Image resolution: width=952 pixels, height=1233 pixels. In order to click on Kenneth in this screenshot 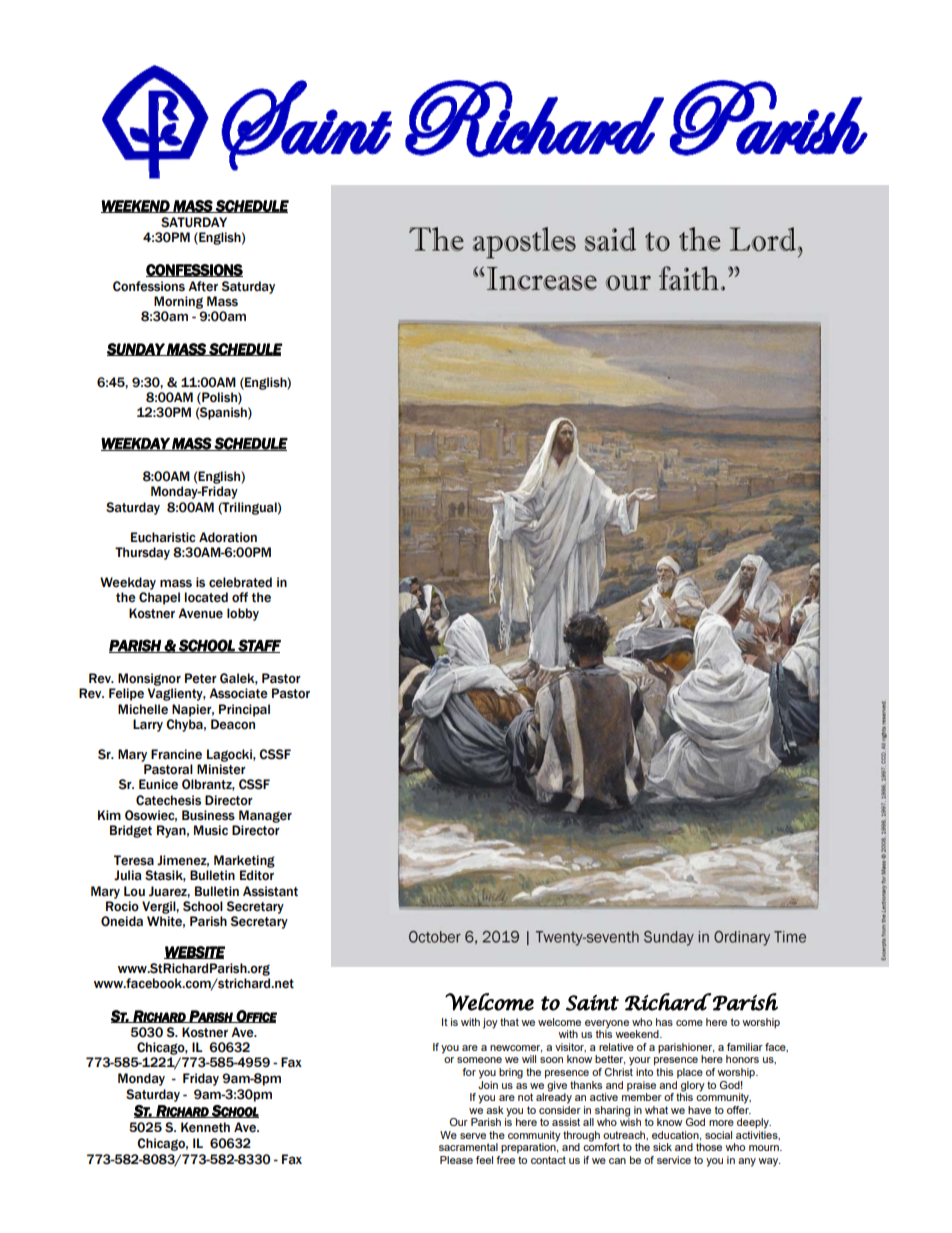, I will do `click(205, 1127)`.
